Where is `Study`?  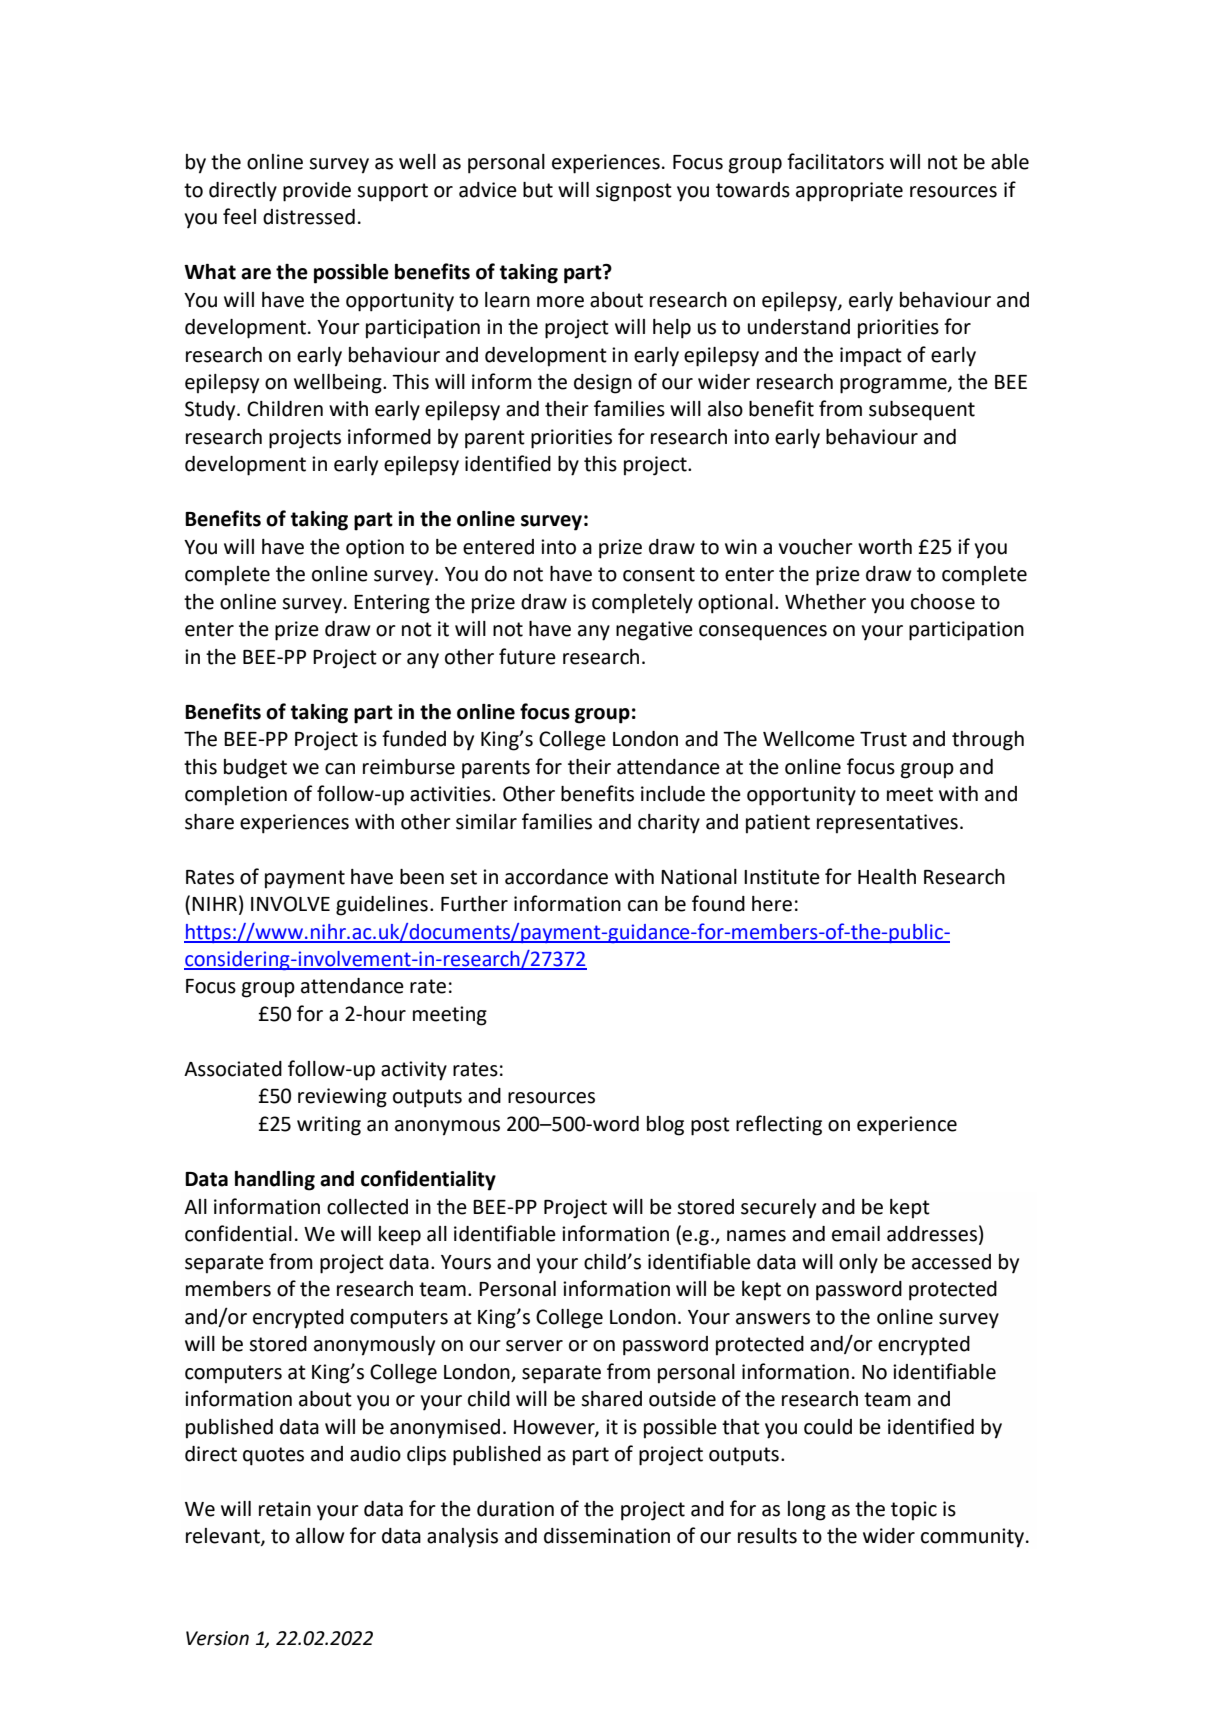
Study is located at coordinates (211, 411).
